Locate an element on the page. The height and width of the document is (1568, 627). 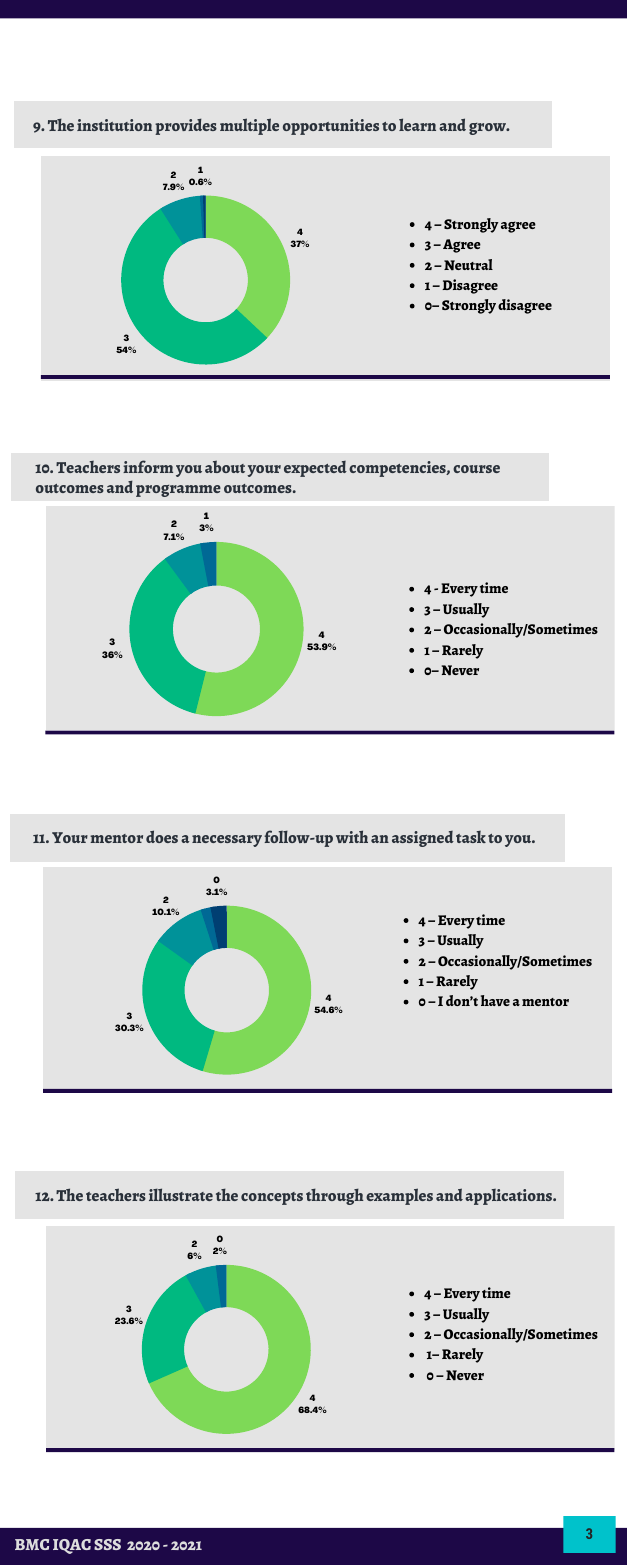
course is located at coordinates (476, 469).
